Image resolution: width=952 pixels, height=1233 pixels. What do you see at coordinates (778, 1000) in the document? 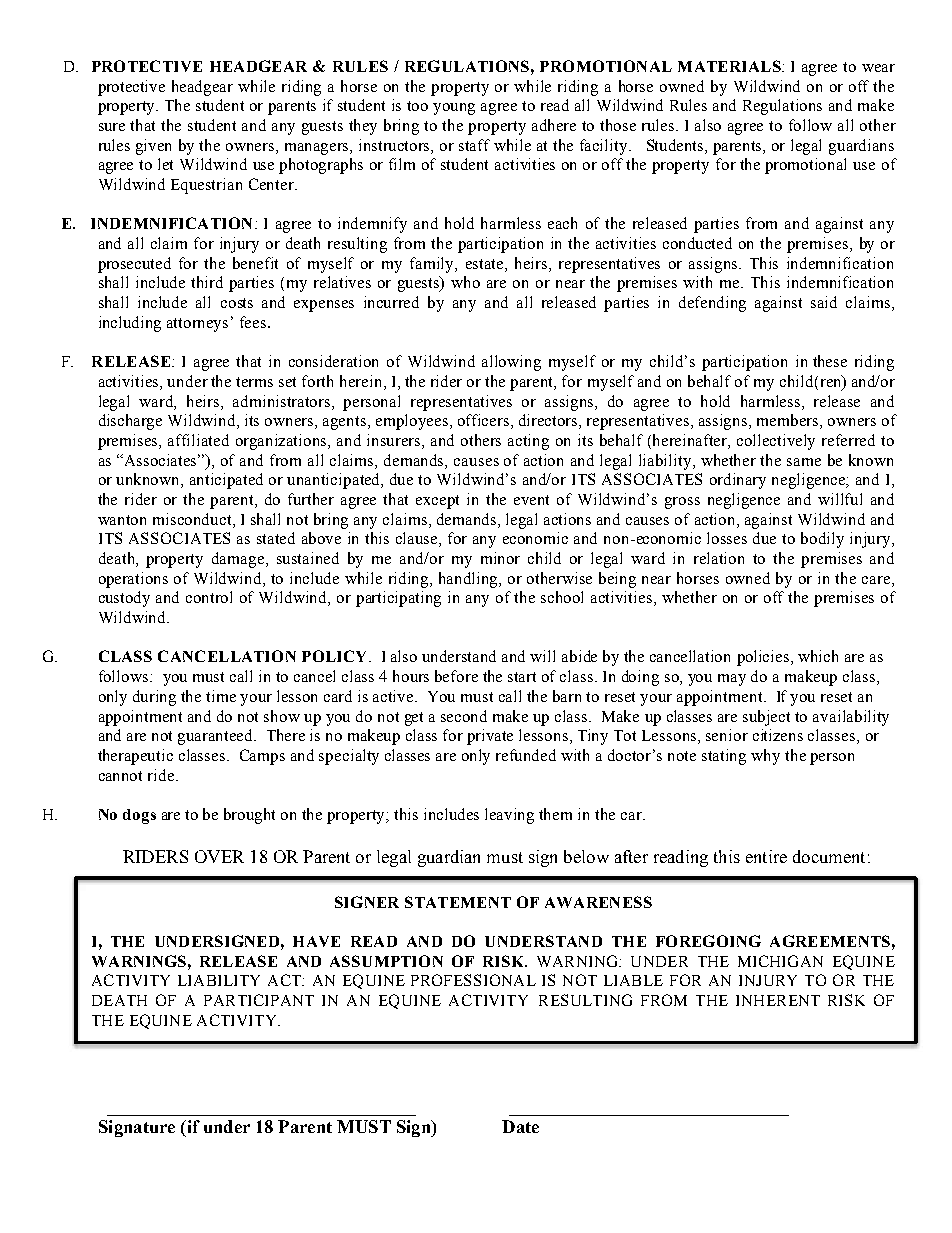
I see `INHERENT` at bounding box center [778, 1000].
